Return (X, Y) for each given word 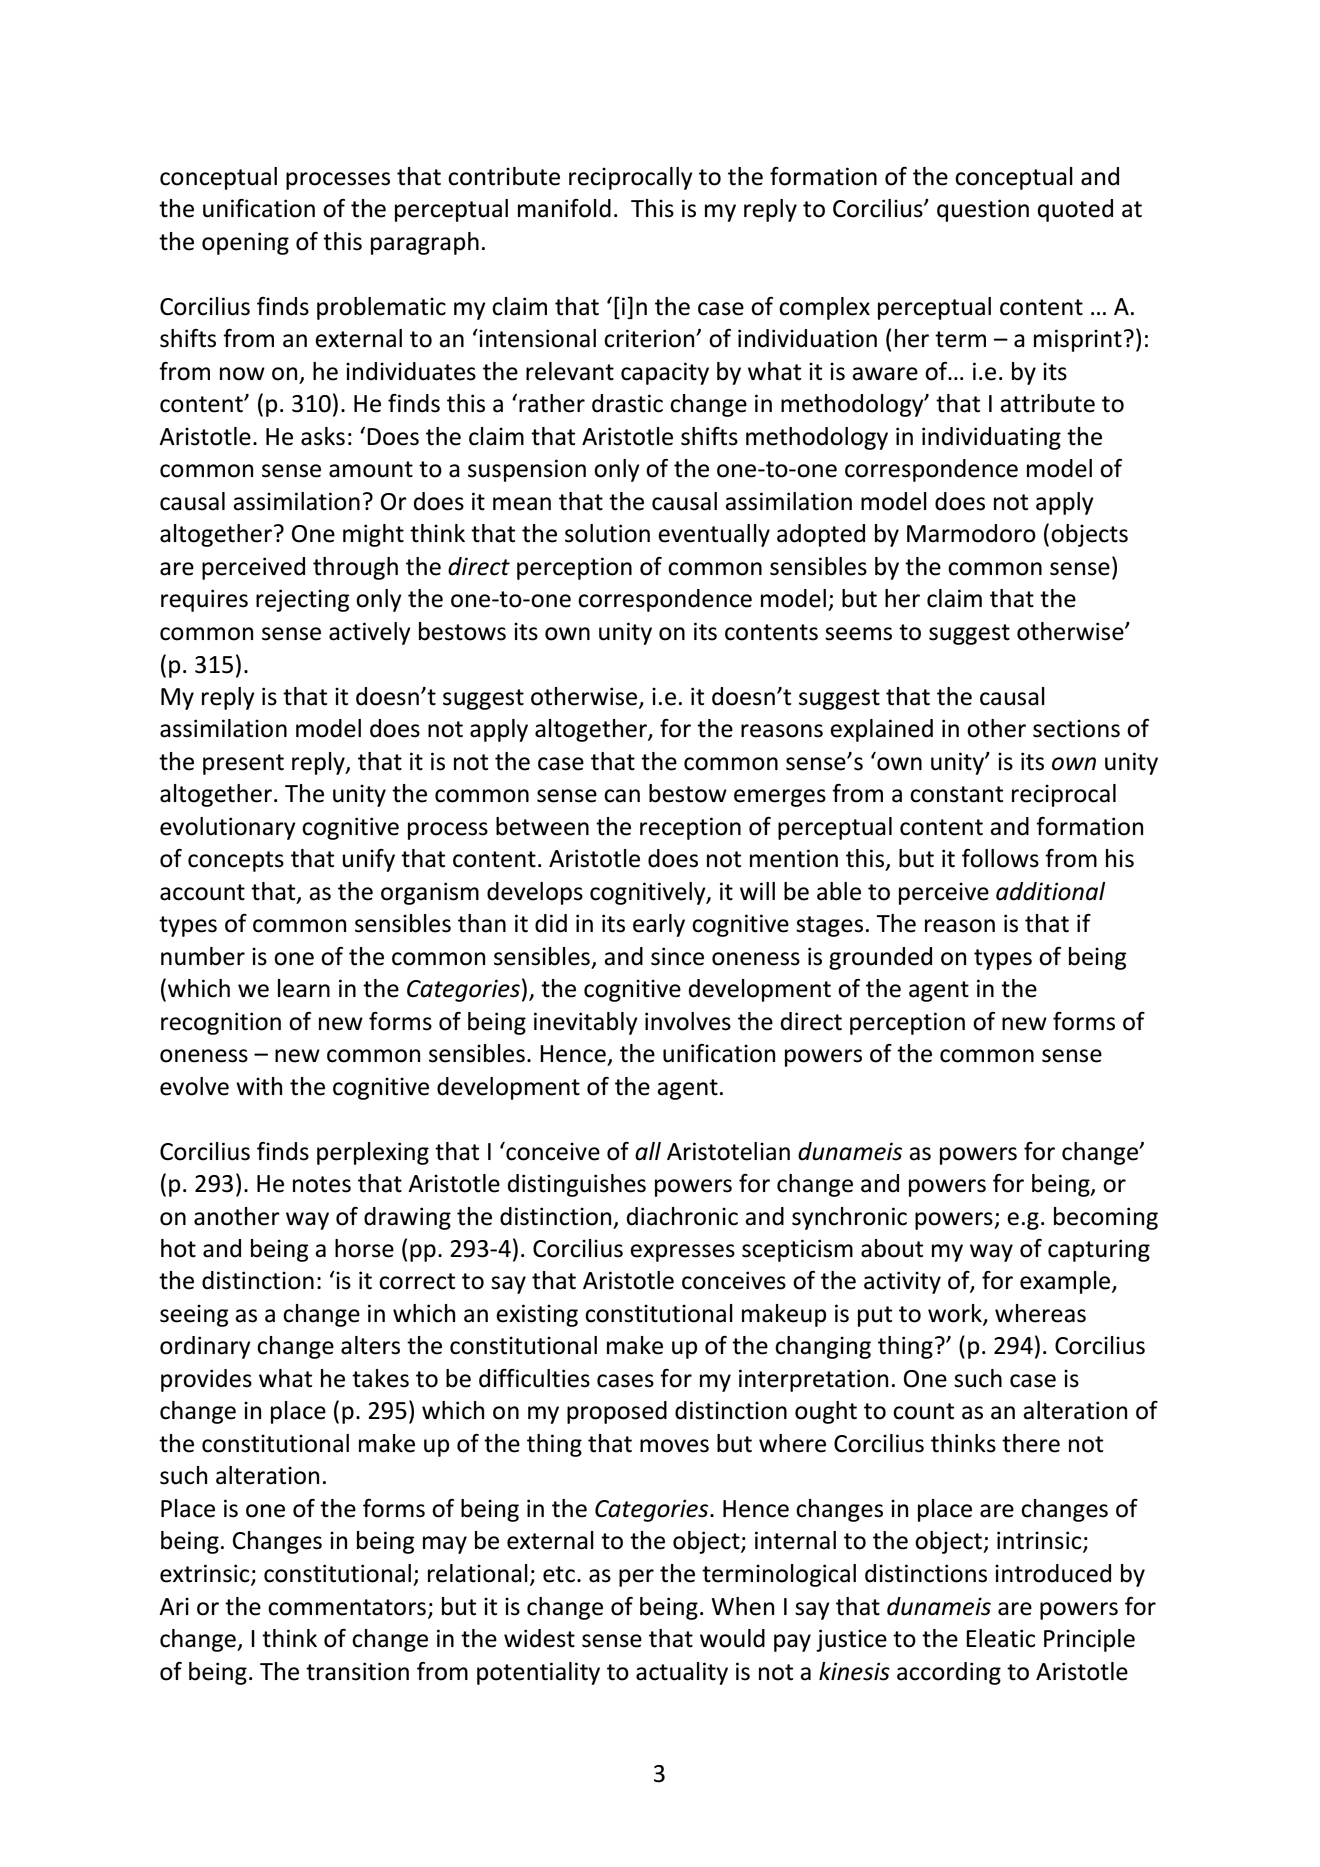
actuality (682, 1673)
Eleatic (1000, 1638)
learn (304, 988)
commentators (347, 1607)
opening (245, 243)
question (983, 210)
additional (1050, 891)
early (659, 925)
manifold (564, 208)
